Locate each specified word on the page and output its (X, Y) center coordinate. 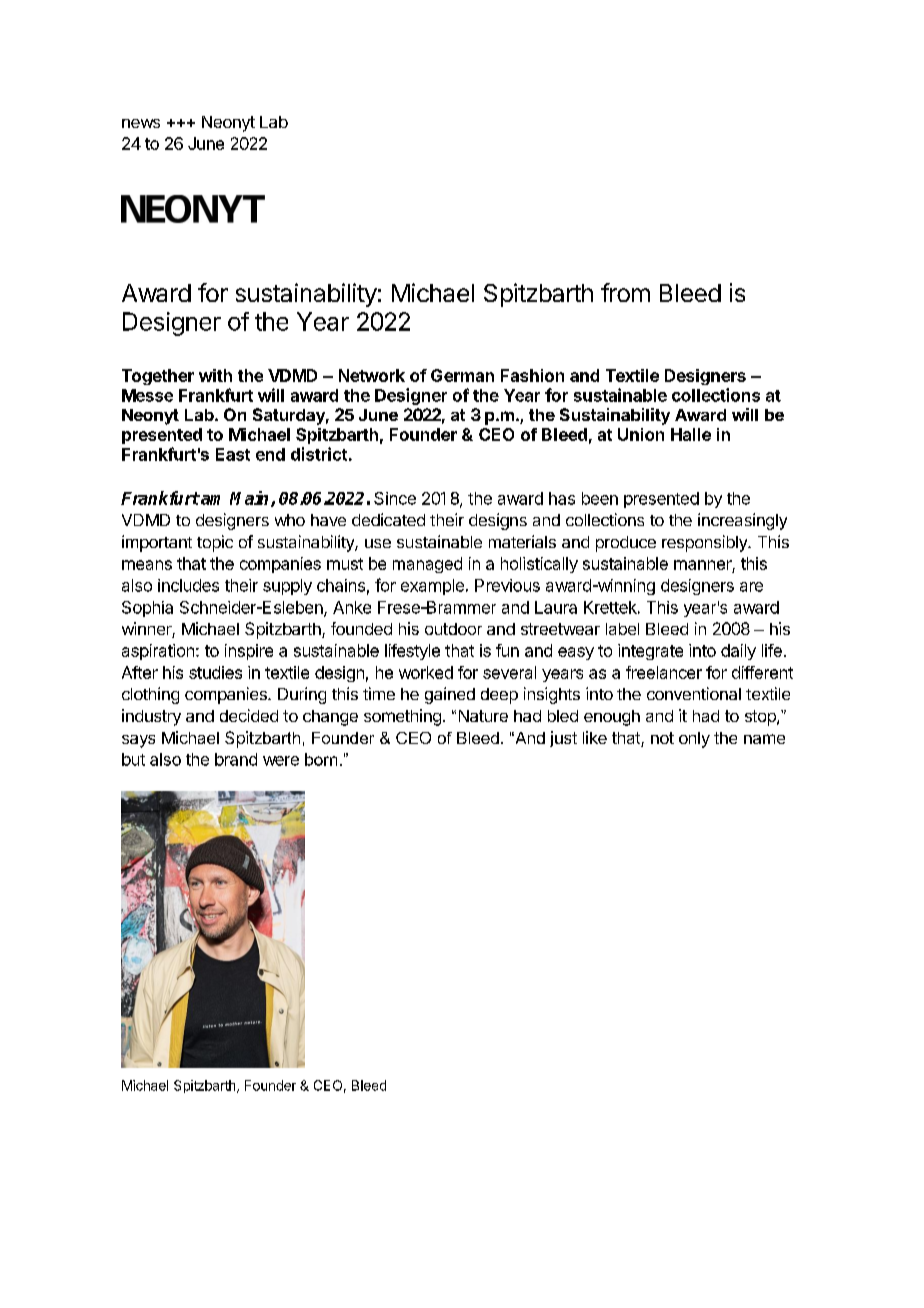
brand (236, 759)
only (694, 740)
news (141, 123)
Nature (483, 716)
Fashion (532, 375)
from (625, 292)
